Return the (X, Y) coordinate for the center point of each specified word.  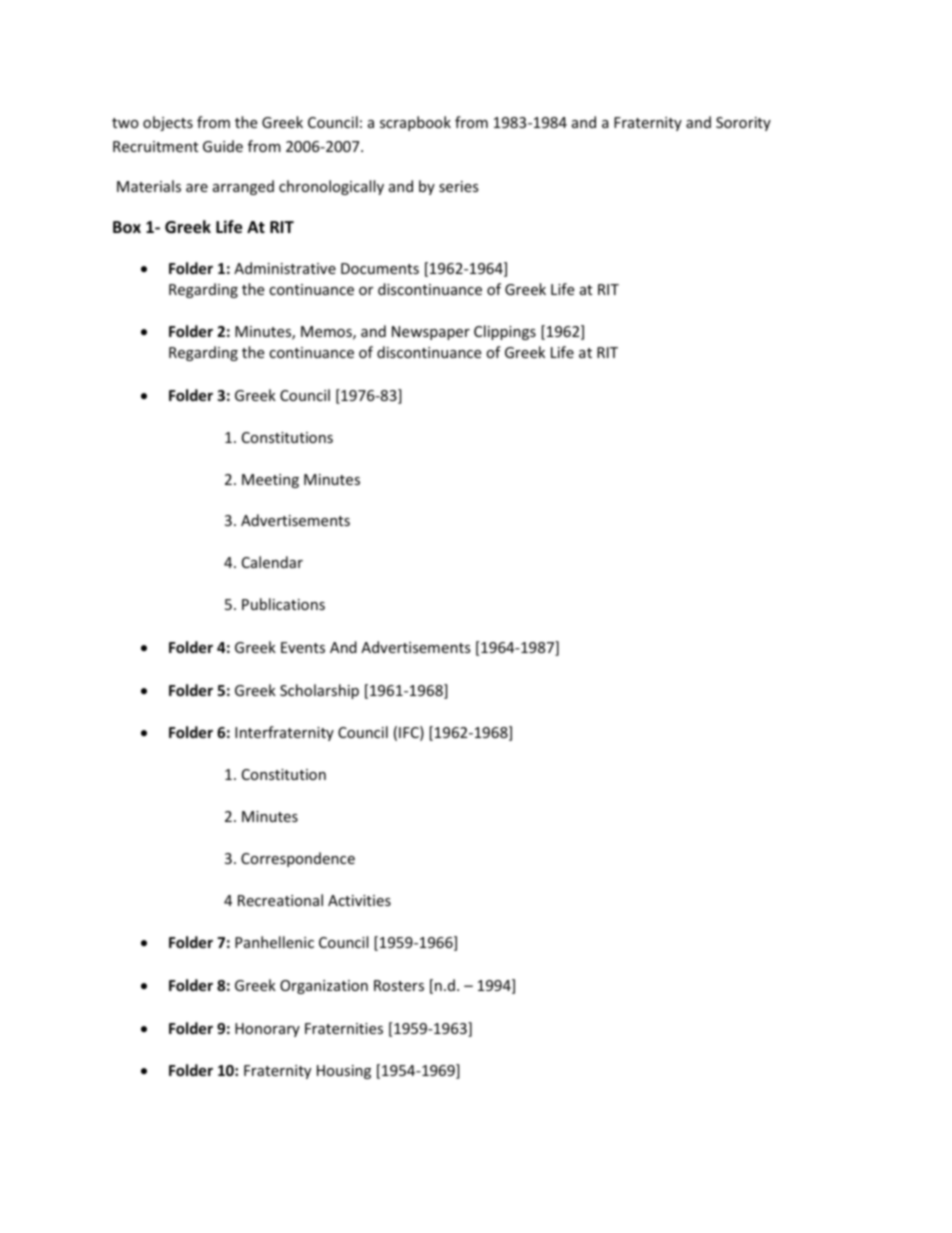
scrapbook (415, 123)
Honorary (267, 1030)
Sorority (743, 124)
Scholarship (319, 691)
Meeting (270, 481)
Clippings (505, 332)
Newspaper (431, 333)
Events (303, 647)
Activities (359, 900)
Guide (223, 146)
